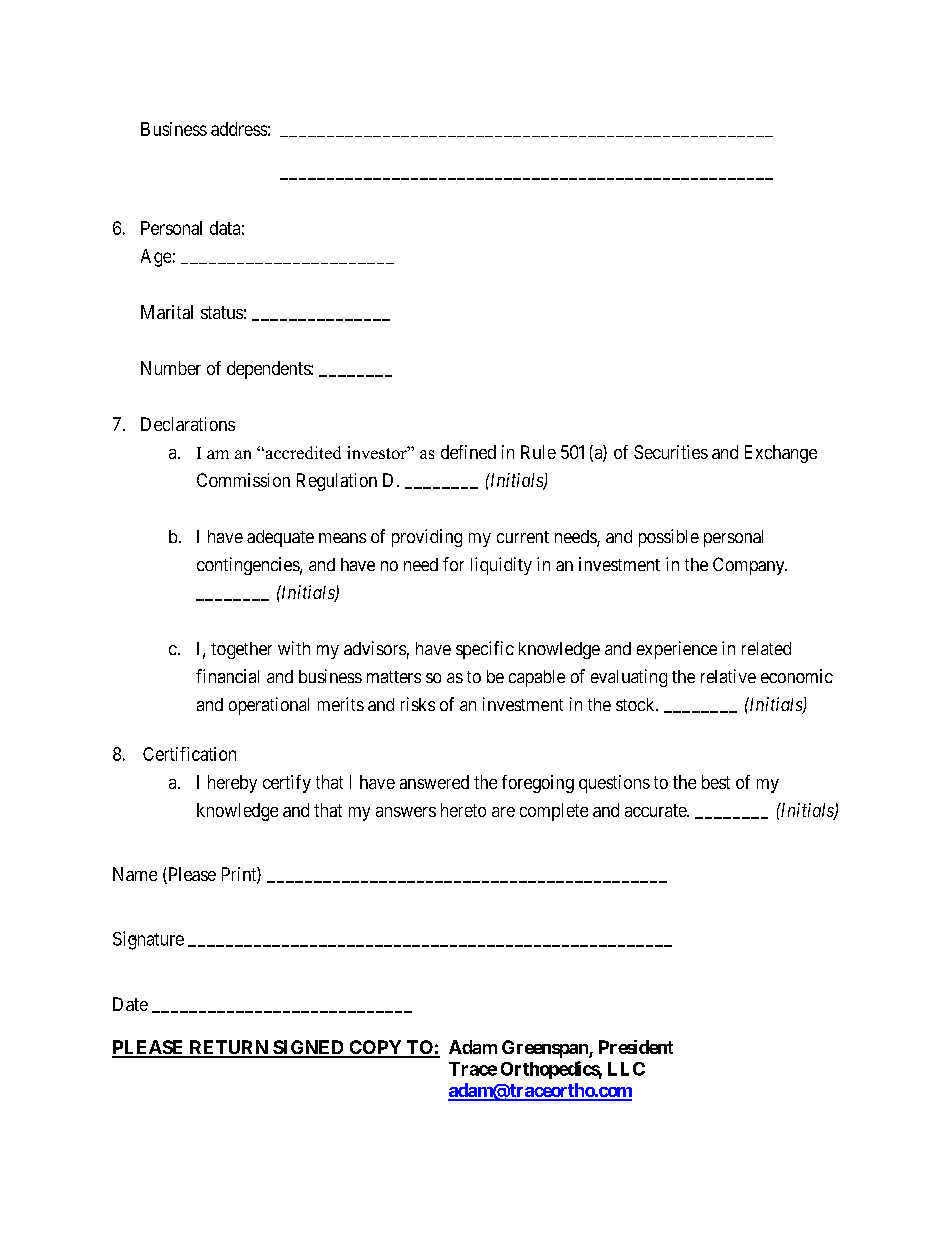  What do you see at coordinates (468, 452) in the screenshot?
I see `defined` at bounding box center [468, 452].
